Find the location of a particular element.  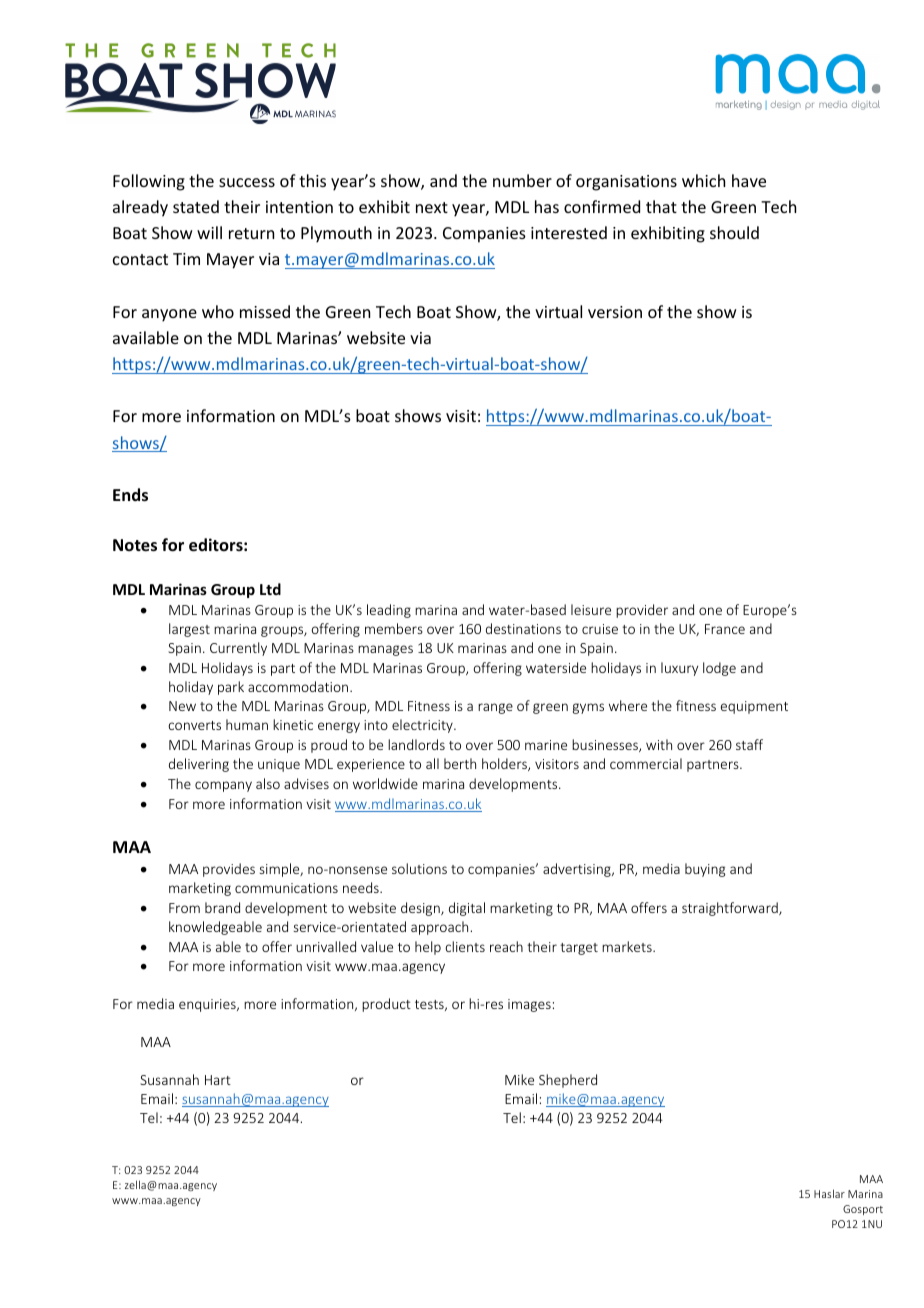

next is located at coordinates (432, 207).
